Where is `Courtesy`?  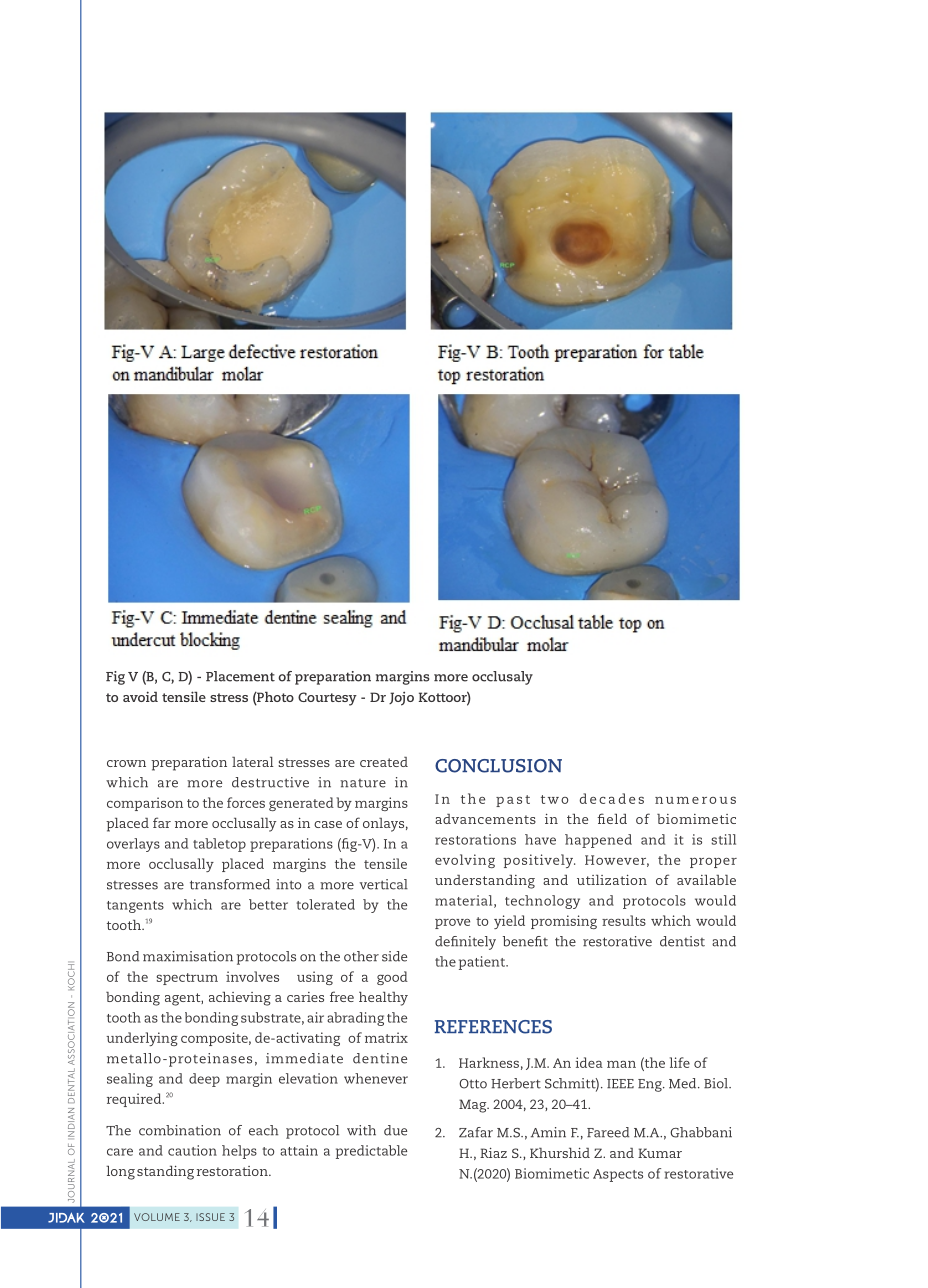
Courtesy is located at coordinates (327, 699).
